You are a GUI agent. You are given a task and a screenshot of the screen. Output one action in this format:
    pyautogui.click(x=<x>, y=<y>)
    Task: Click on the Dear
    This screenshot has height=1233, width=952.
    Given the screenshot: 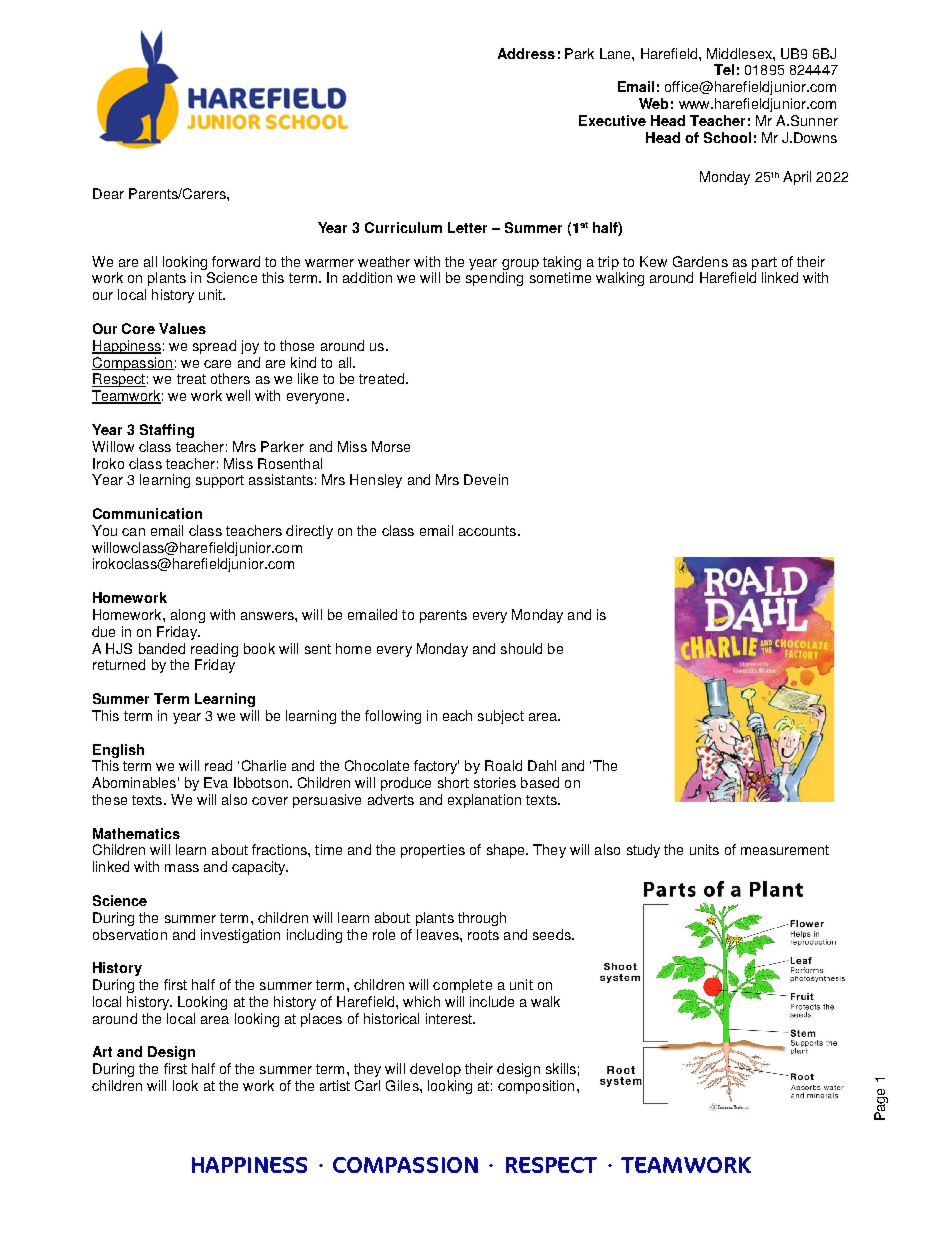 What is the action you would take?
    pyautogui.click(x=108, y=193)
